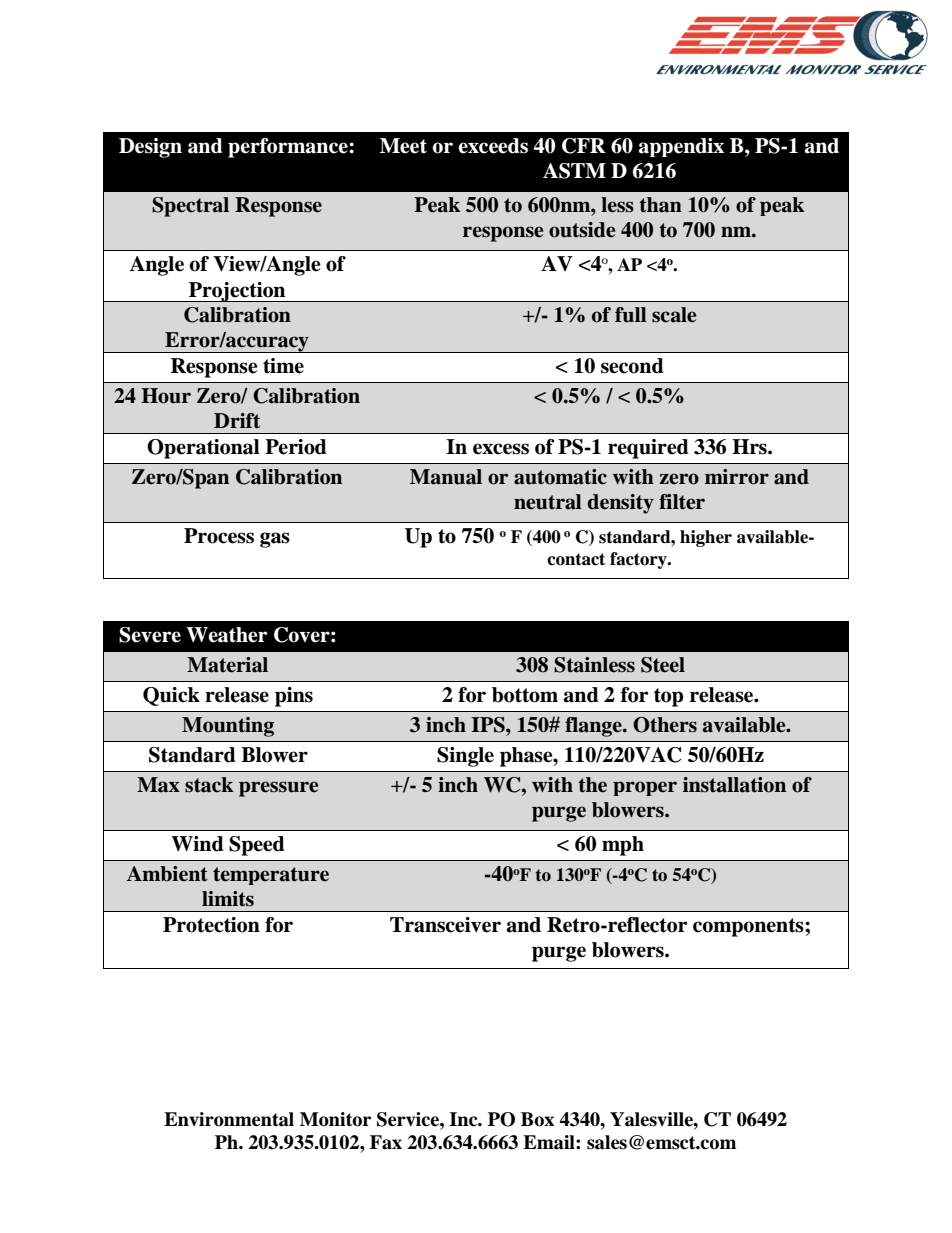 This document has height=1233, width=952. What do you see at coordinates (645, 788) in the document?
I see `proper` at bounding box center [645, 788].
